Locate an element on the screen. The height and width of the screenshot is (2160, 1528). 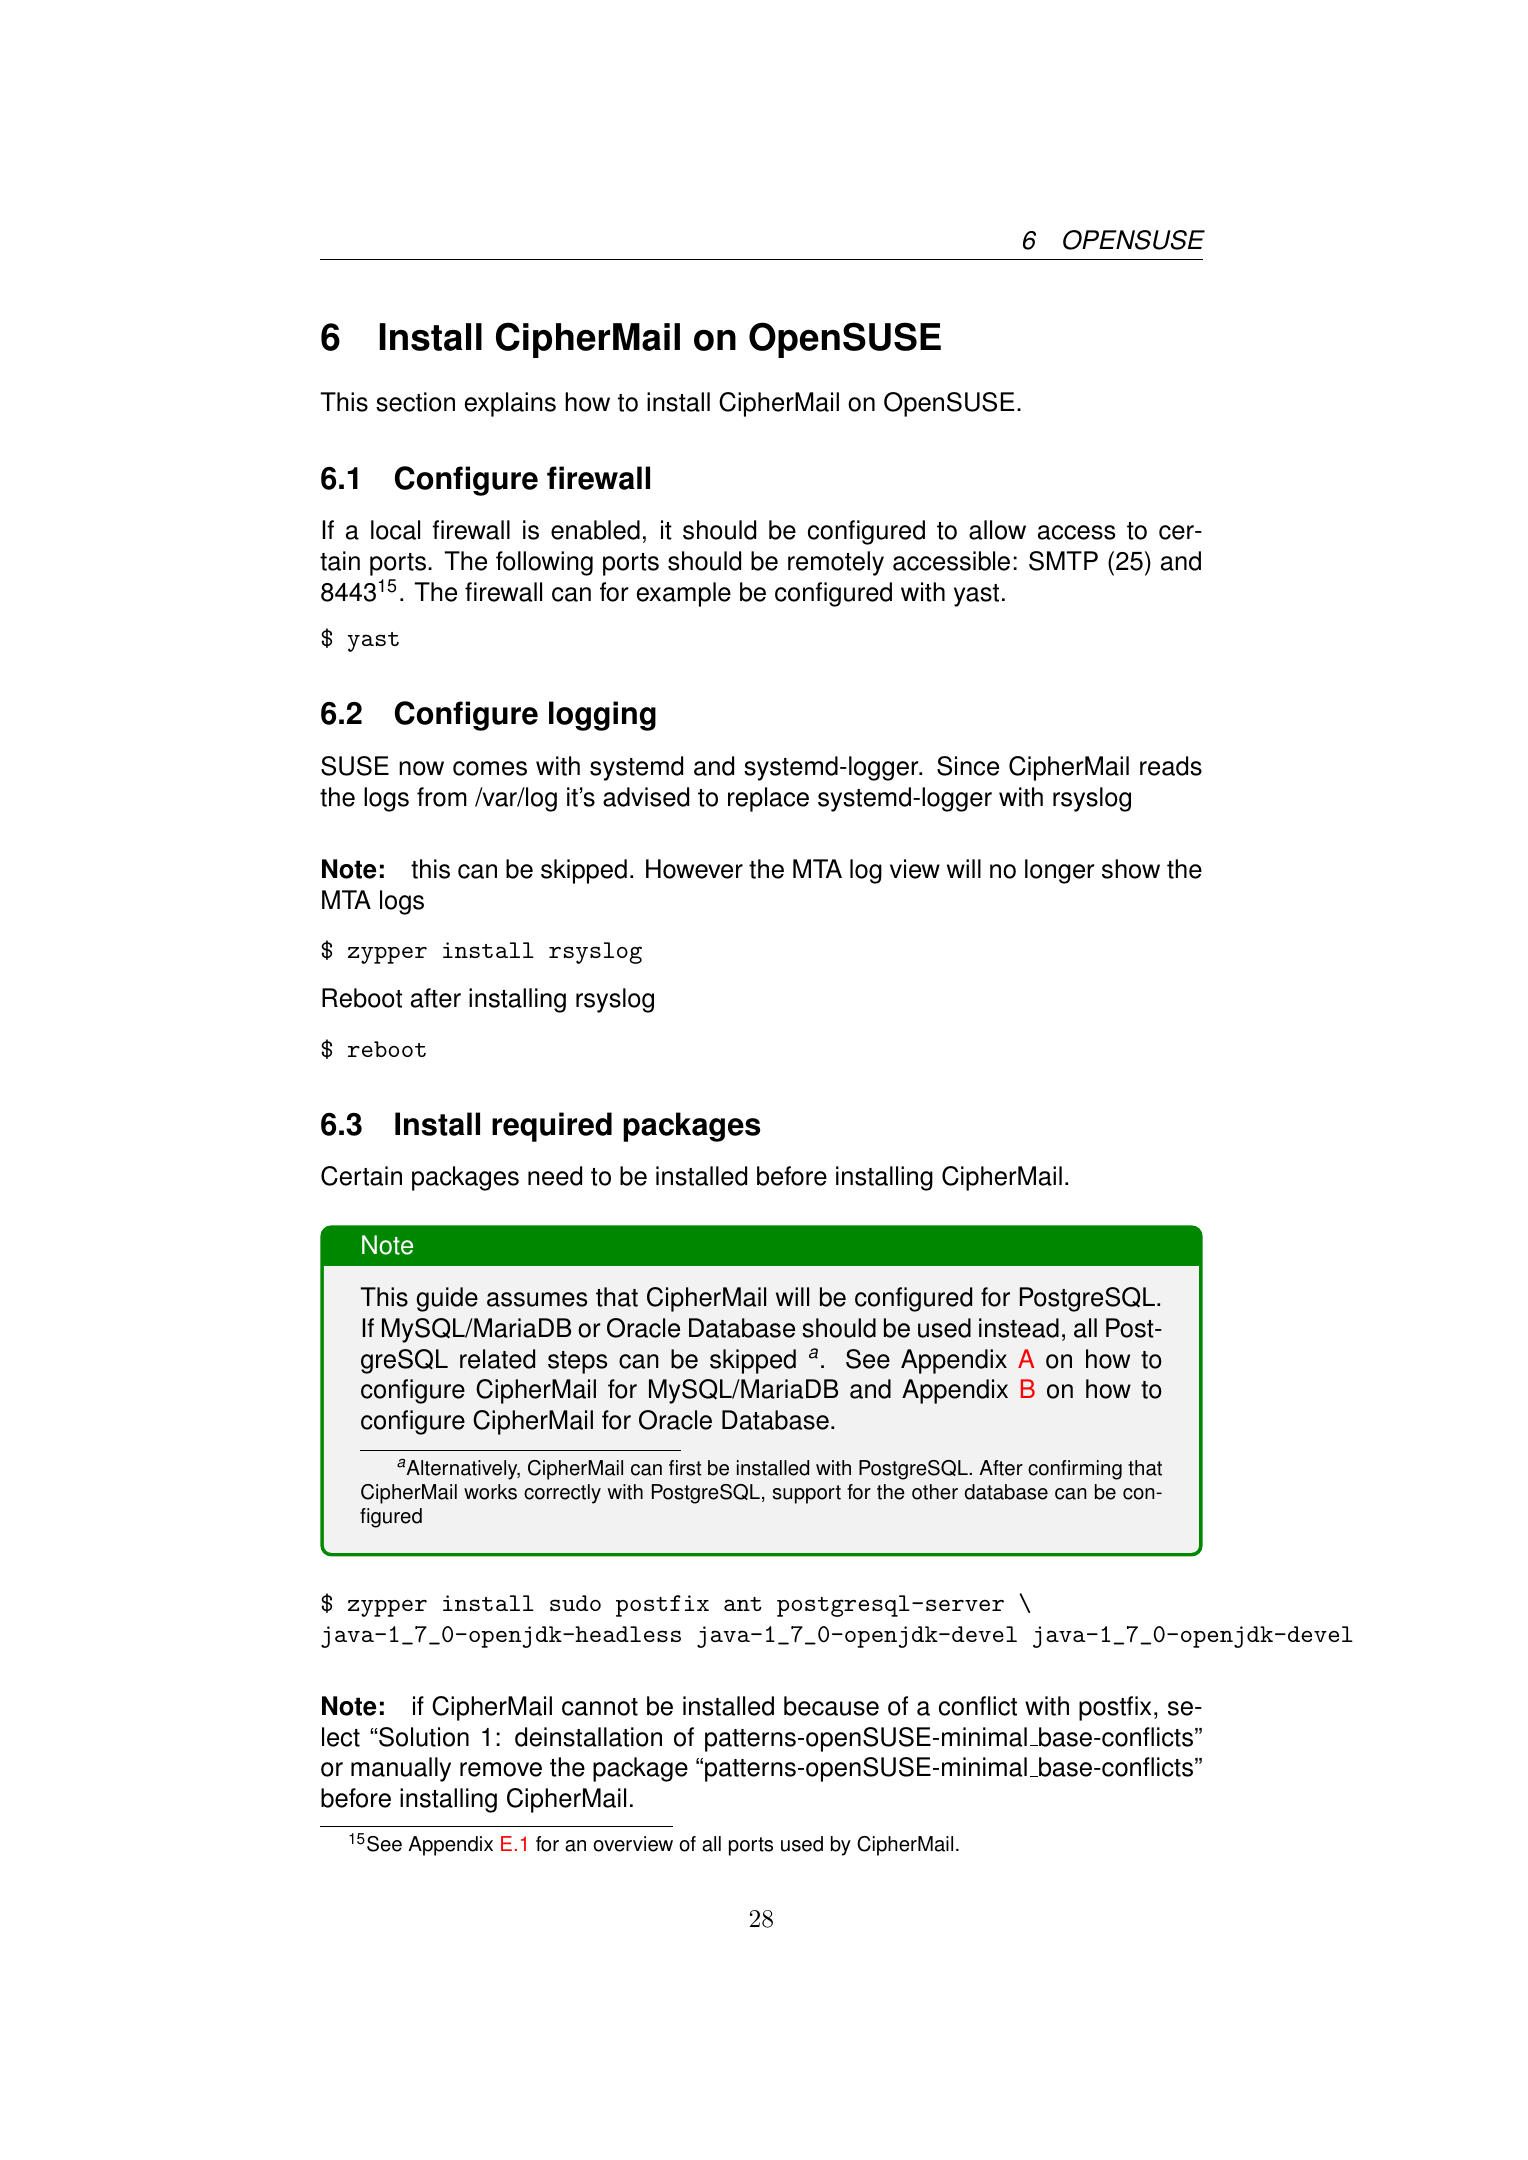
explains is located at coordinates (510, 404).
